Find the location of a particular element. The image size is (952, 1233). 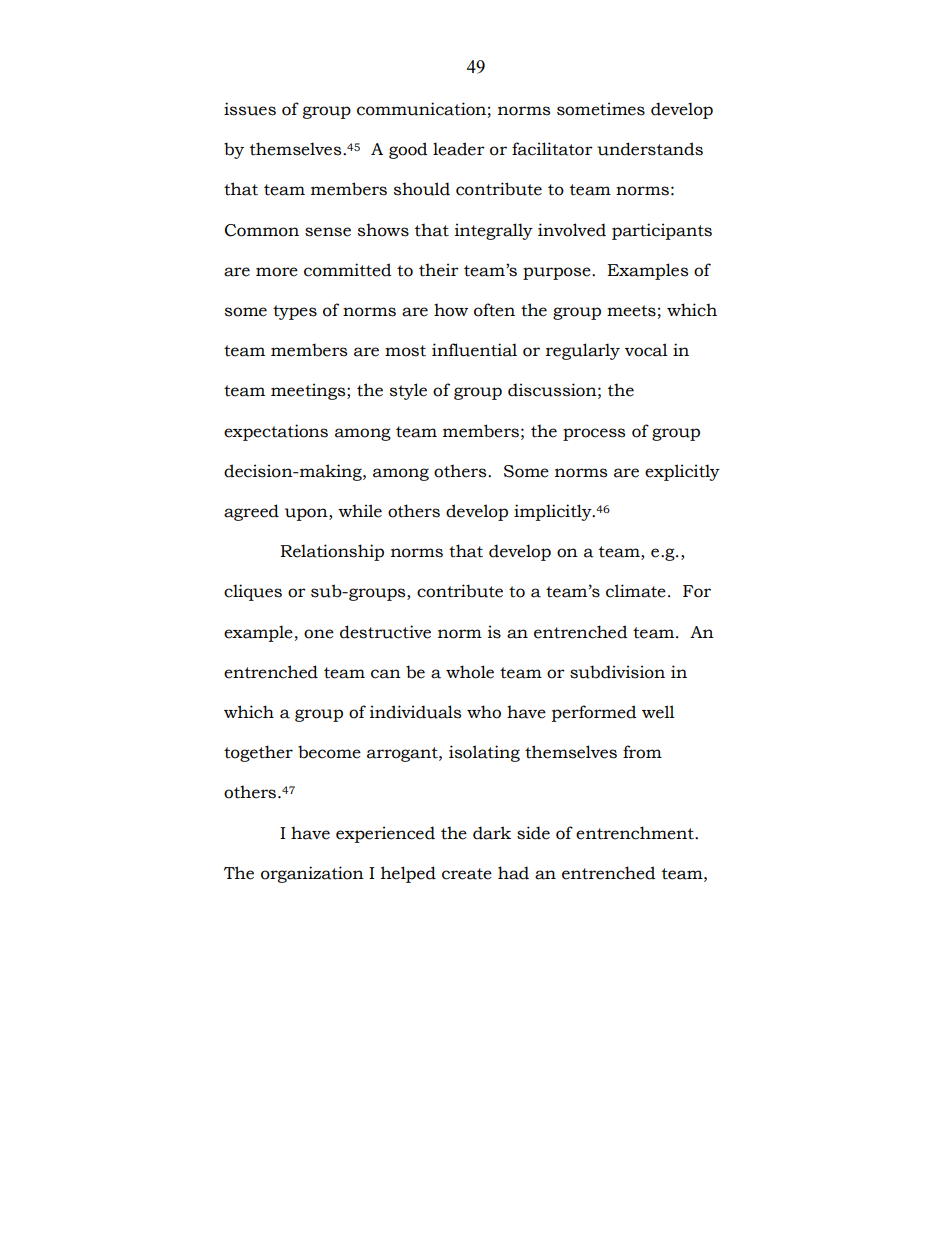

entrenchment is located at coordinates (636, 833).
